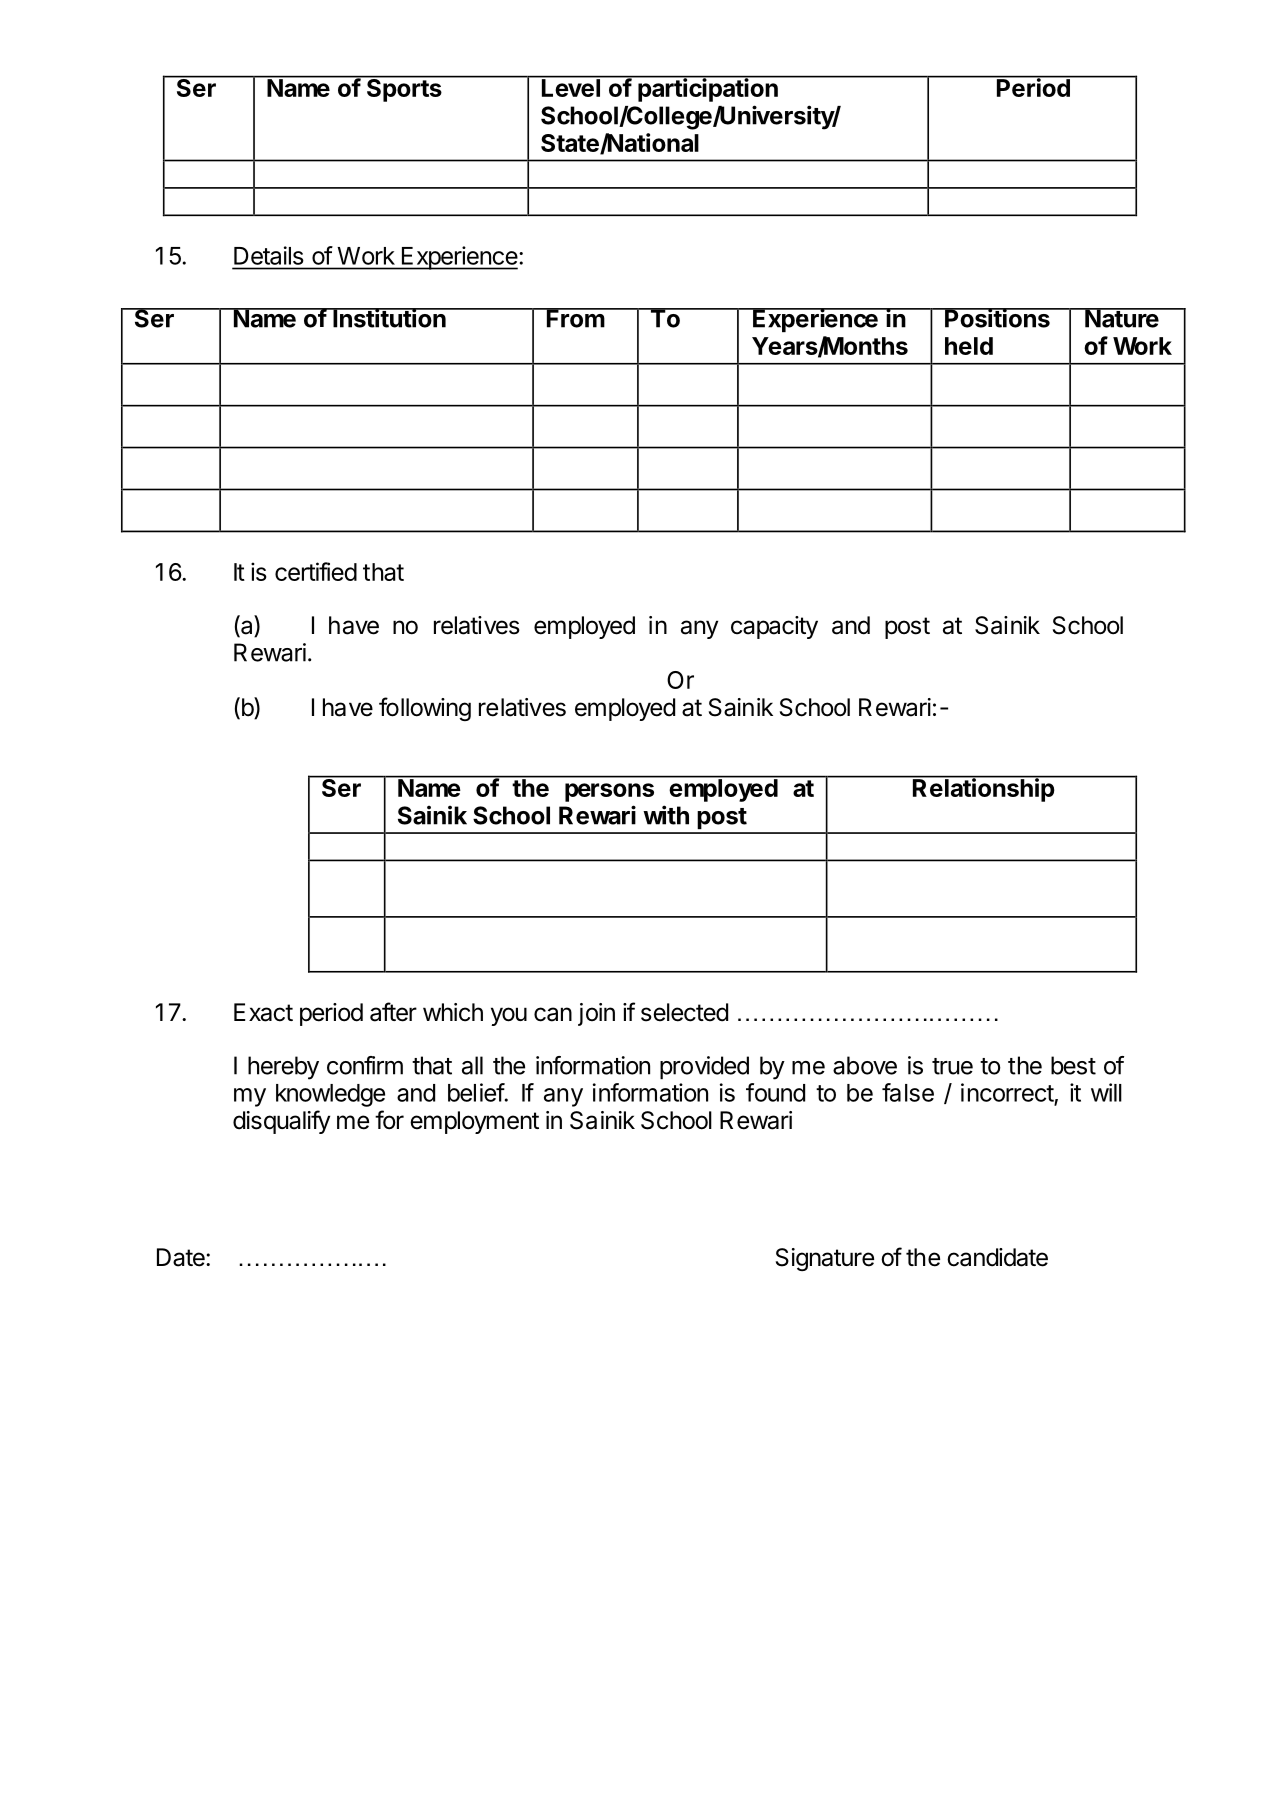 Image resolution: width=1279 pixels, height=1808 pixels. What do you see at coordinates (774, 627) in the screenshot?
I see `capacity` at bounding box center [774, 627].
